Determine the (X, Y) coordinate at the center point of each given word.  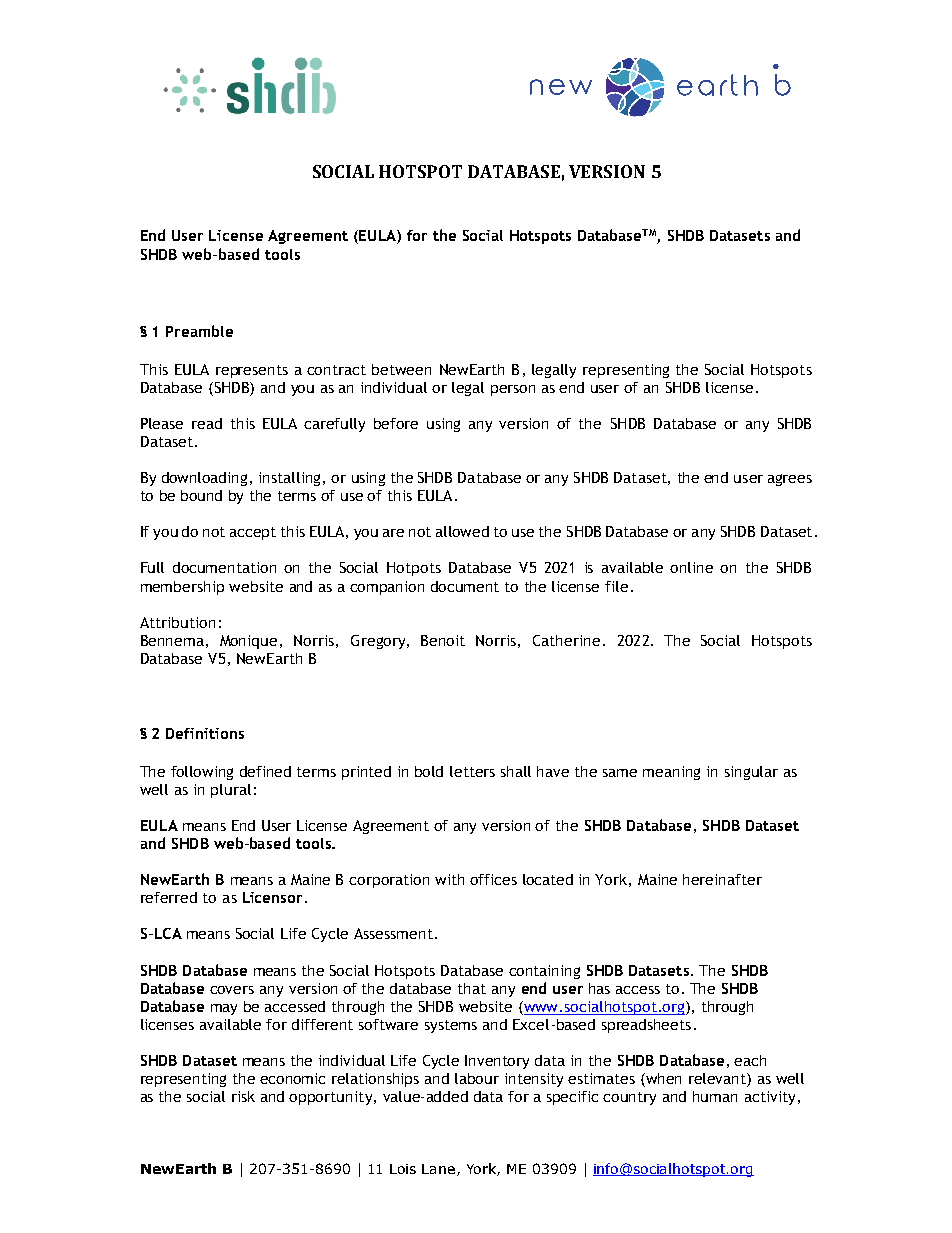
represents (252, 371)
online (691, 567)
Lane (438, 1169)
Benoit (443, 640)
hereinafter (722, 879)
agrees (790, 480)
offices (493, 879)
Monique (248, 642)
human (715, 1096)
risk (243, 1096)
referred (169, 897)
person (513, 390)
